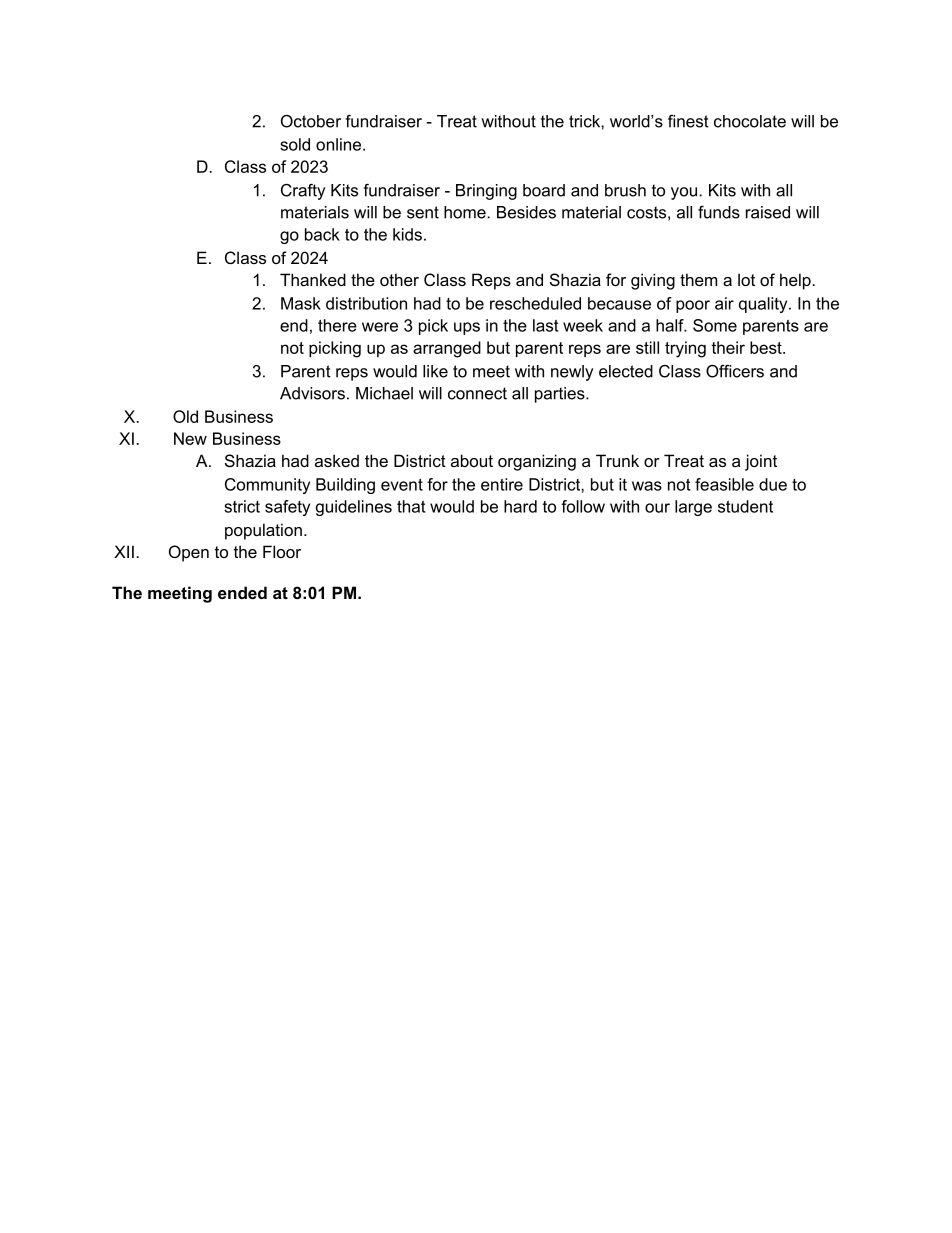 The height and width of the image is (1233, 952). I want to click on joint, so click(761, 462).
